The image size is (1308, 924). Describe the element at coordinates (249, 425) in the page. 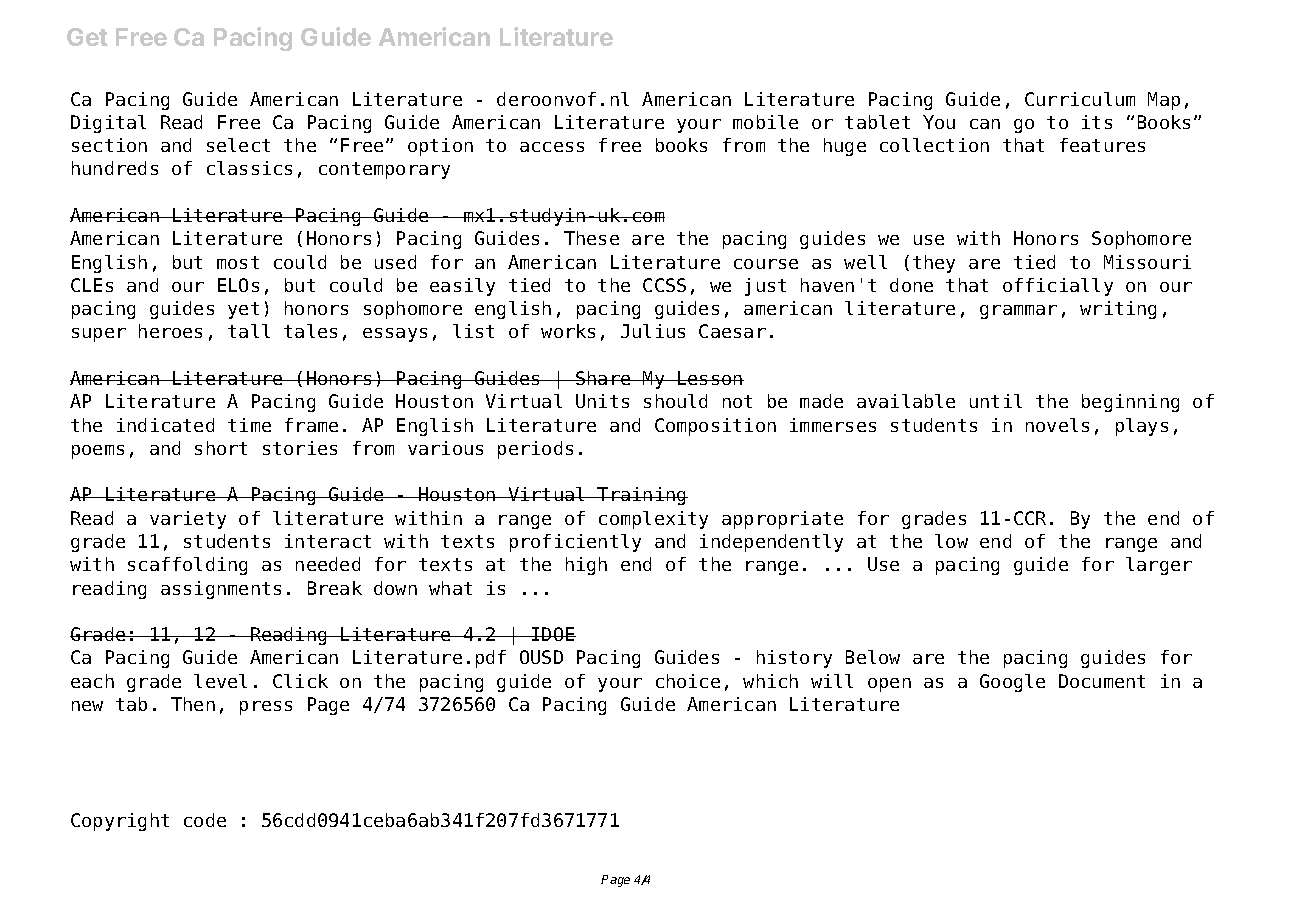

I see `time` at that location.
